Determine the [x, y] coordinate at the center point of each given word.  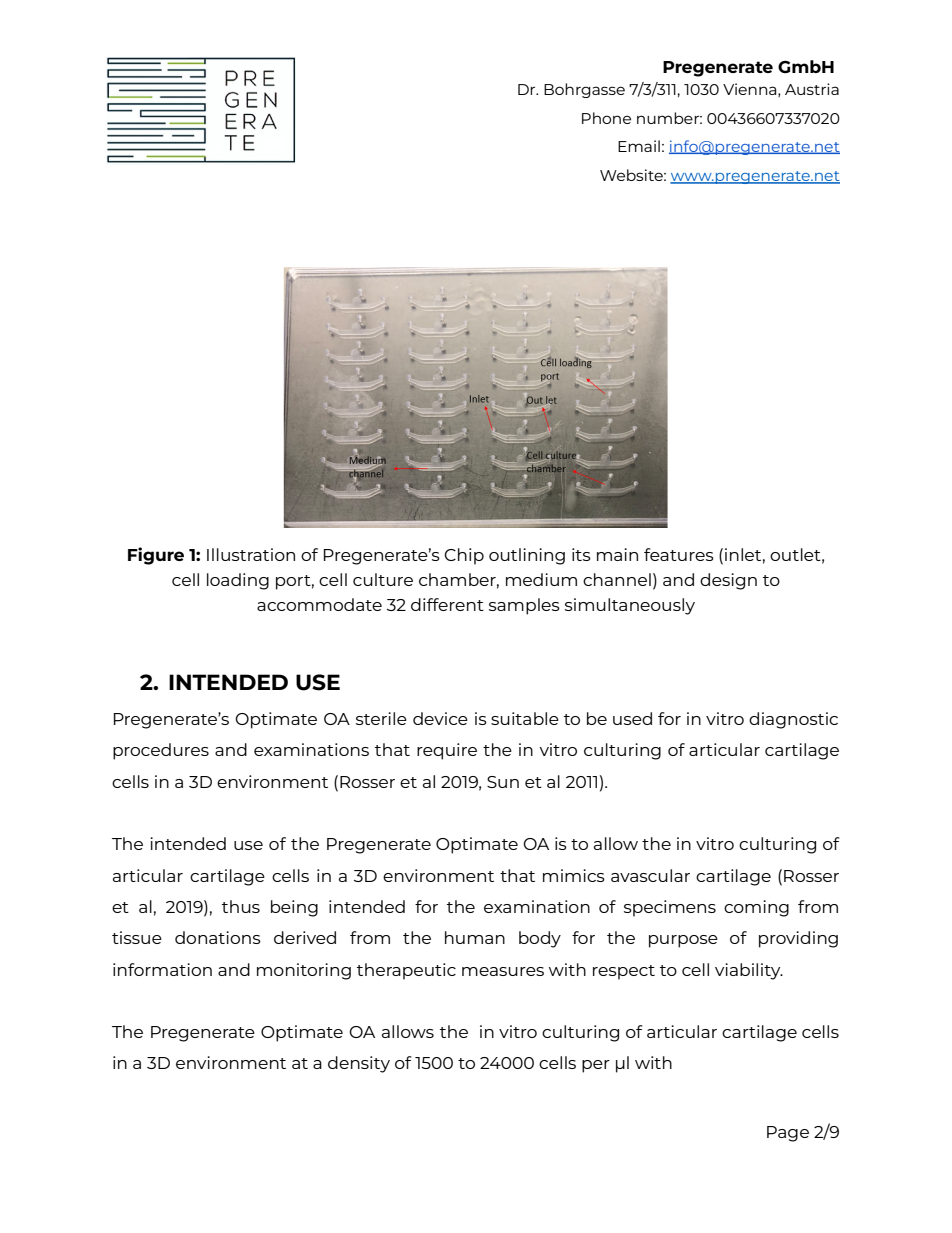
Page [788, 1134]
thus [241, 906]
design [728, 581]
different [447, 604]
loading [238, 581]
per [596, 1066]
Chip [464, 556]
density [359, 1064]
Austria [812, 89]
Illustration [251, 554]
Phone [606, 118]
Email [639, 146]
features [679, 554]
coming [756, 908]
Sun [503, 782]
